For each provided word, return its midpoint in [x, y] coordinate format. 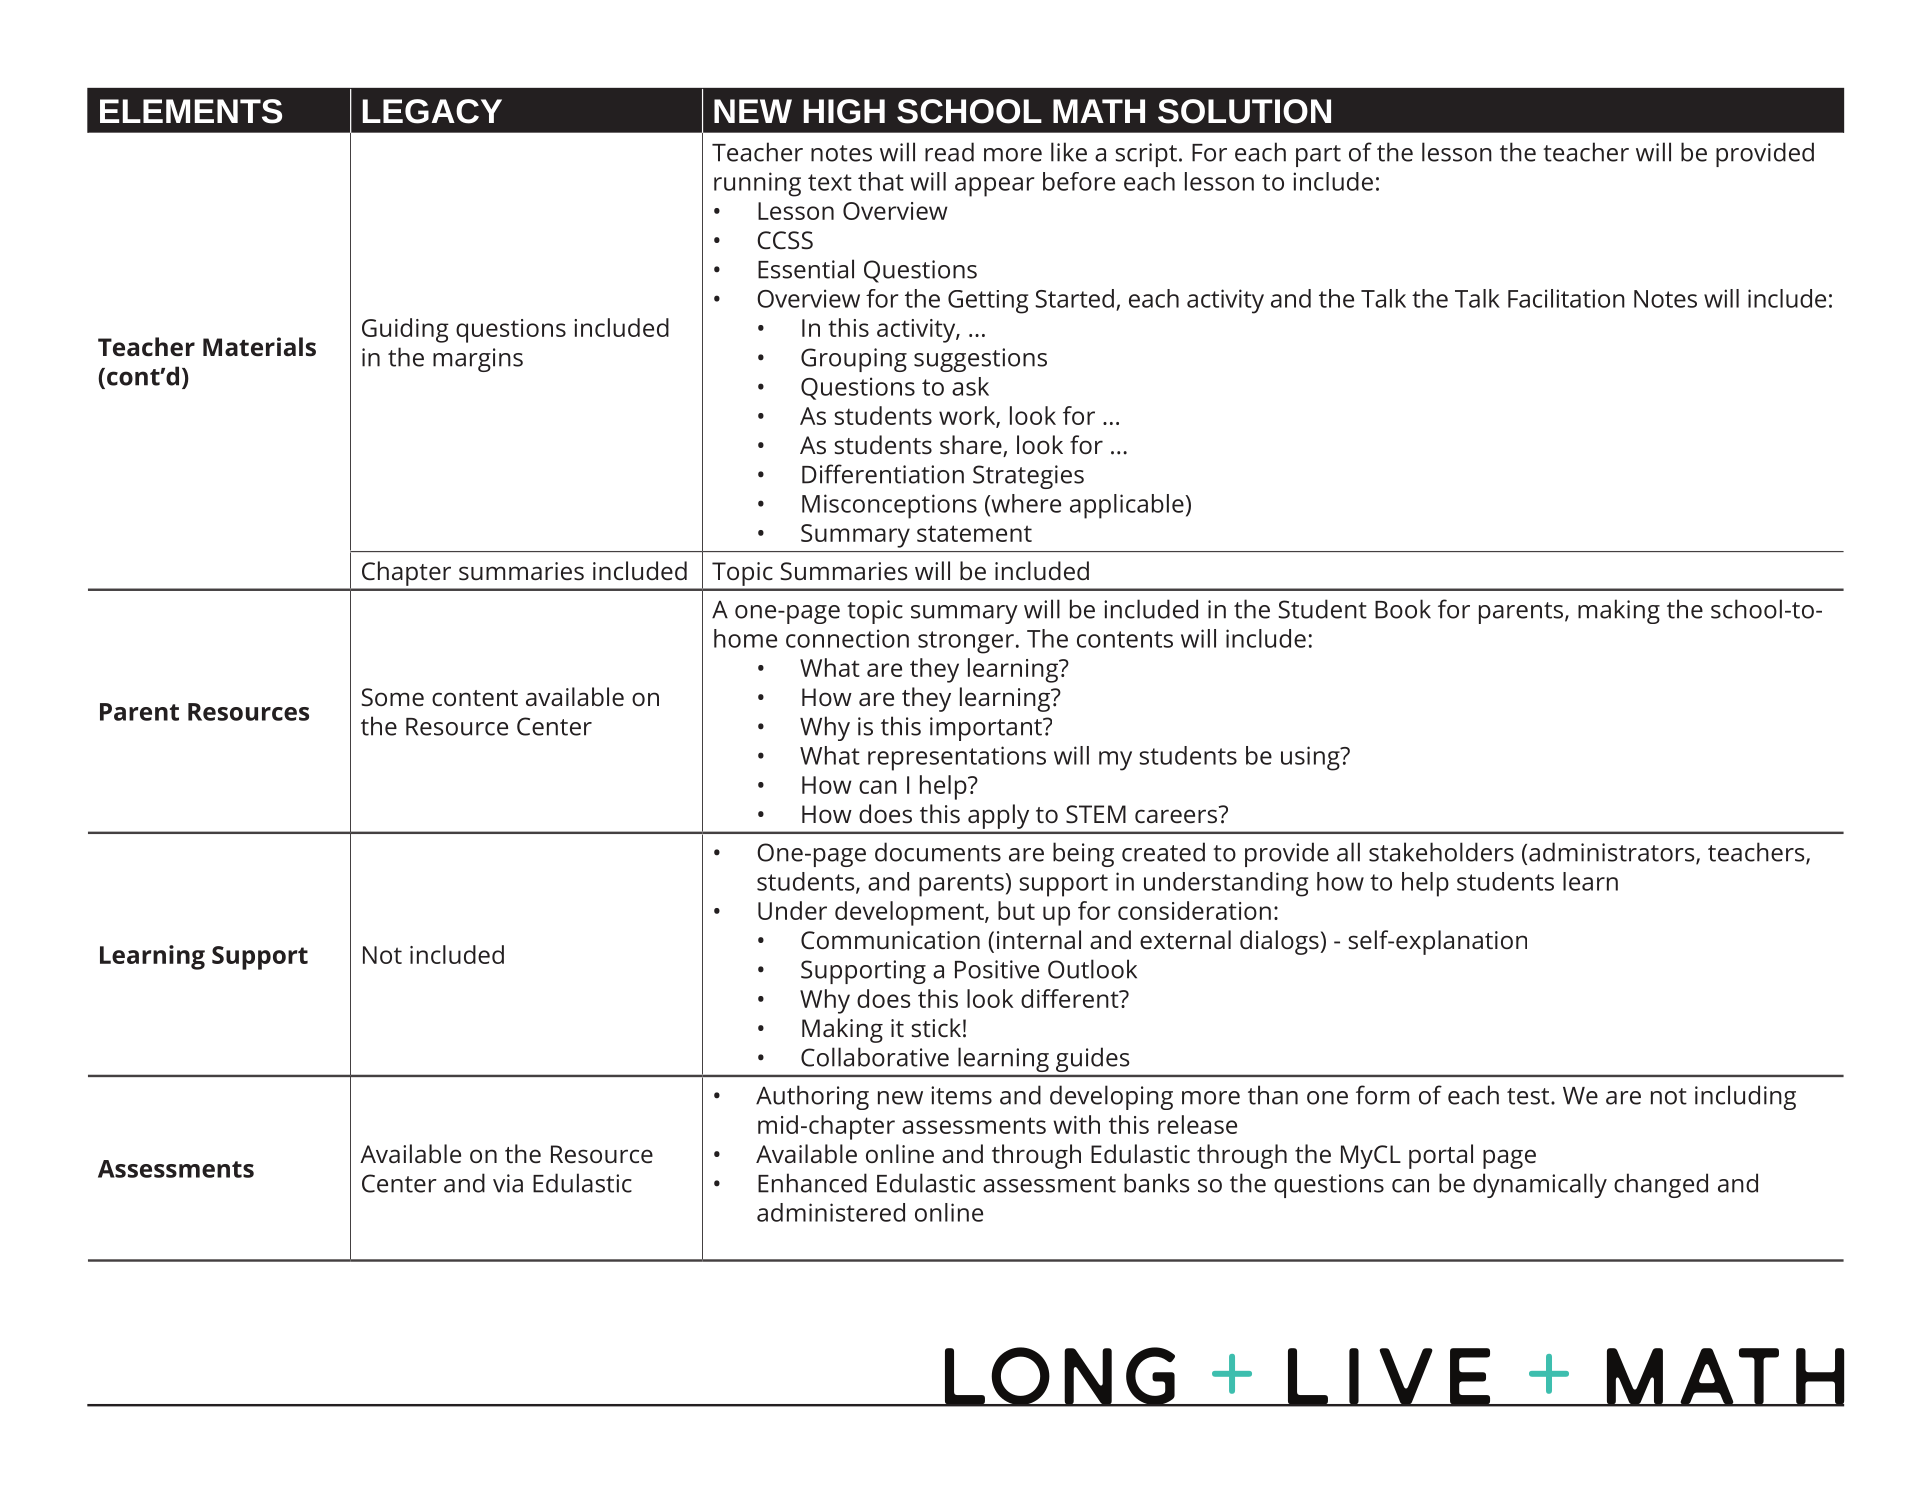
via [508, 1183]
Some [392, 697]
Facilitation [1566, 298]
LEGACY [432, 111]
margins [478, 360]
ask [970, 386]
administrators [1613, 853]
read [949, 152]
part [1318, 156]
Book [1403, 609]
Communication [890, 940]
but [1016, 910]
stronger [966, 642]
